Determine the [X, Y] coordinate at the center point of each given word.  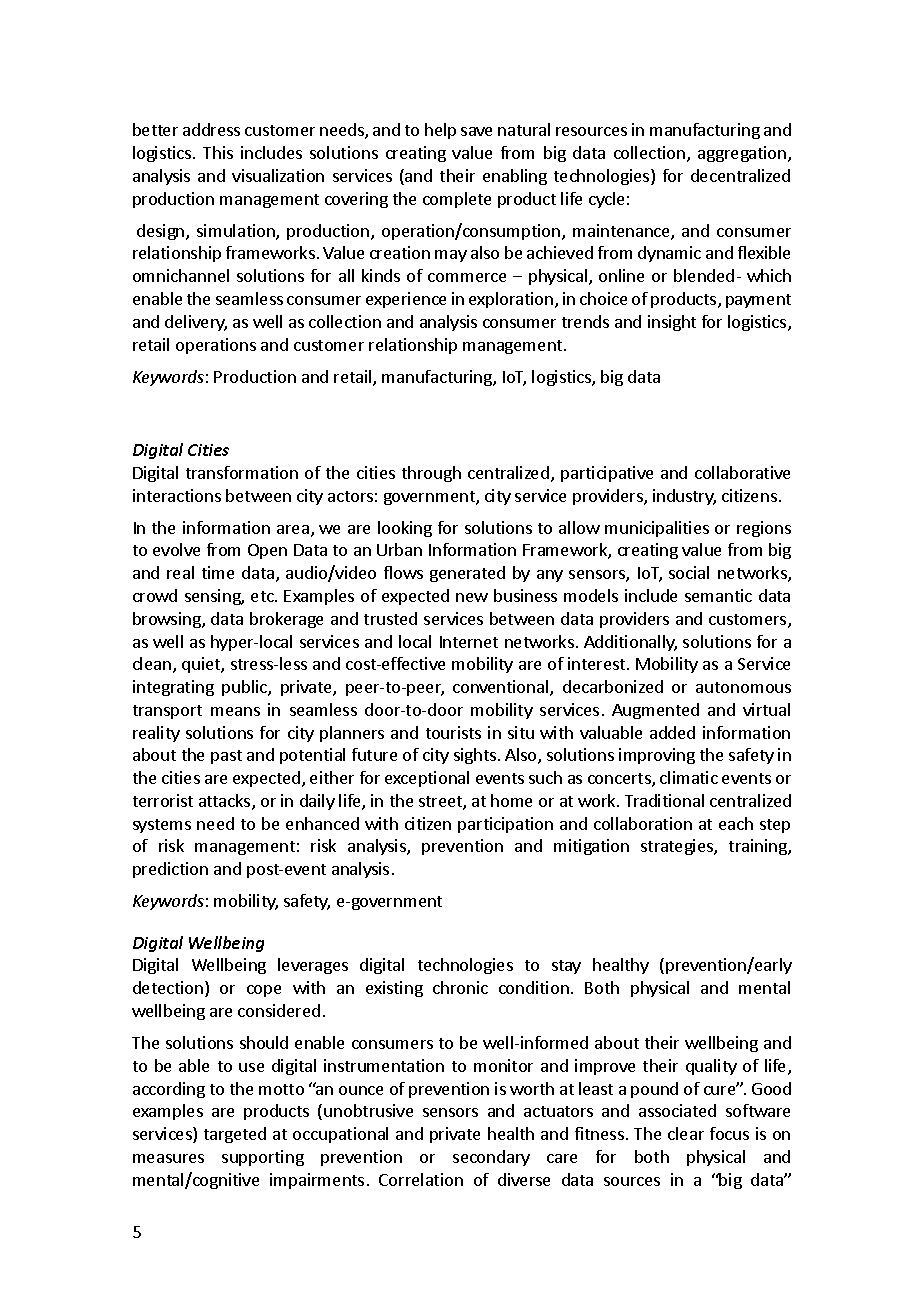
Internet [469, 642]
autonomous [743, 687]
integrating [173, 688]
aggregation [742, 154]
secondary [491, 1158]
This [218, 152]
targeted [235, 1135]
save [476, 131]
